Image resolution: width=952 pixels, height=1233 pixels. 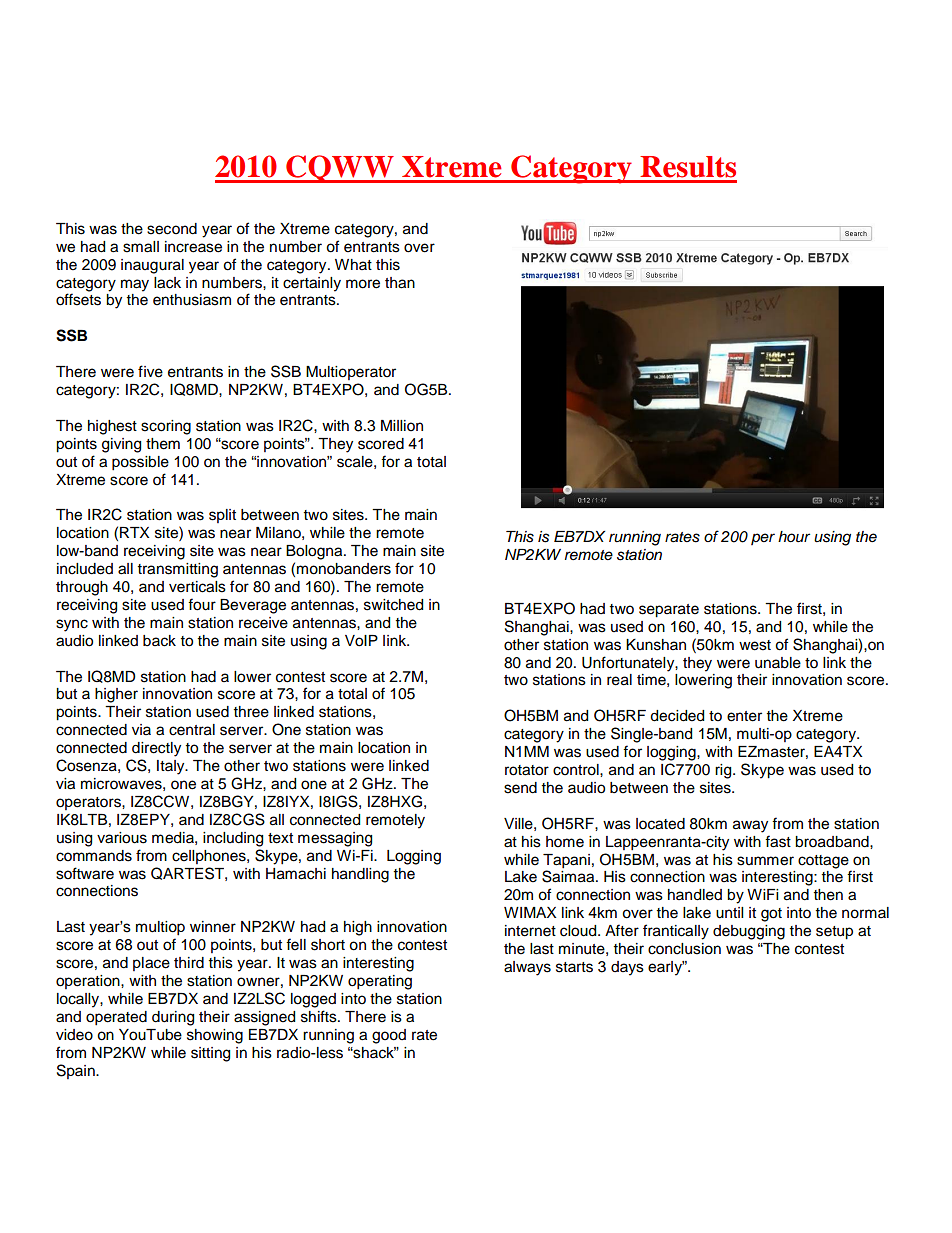 I want to click on conclusion, so click(x=684, y=949).
